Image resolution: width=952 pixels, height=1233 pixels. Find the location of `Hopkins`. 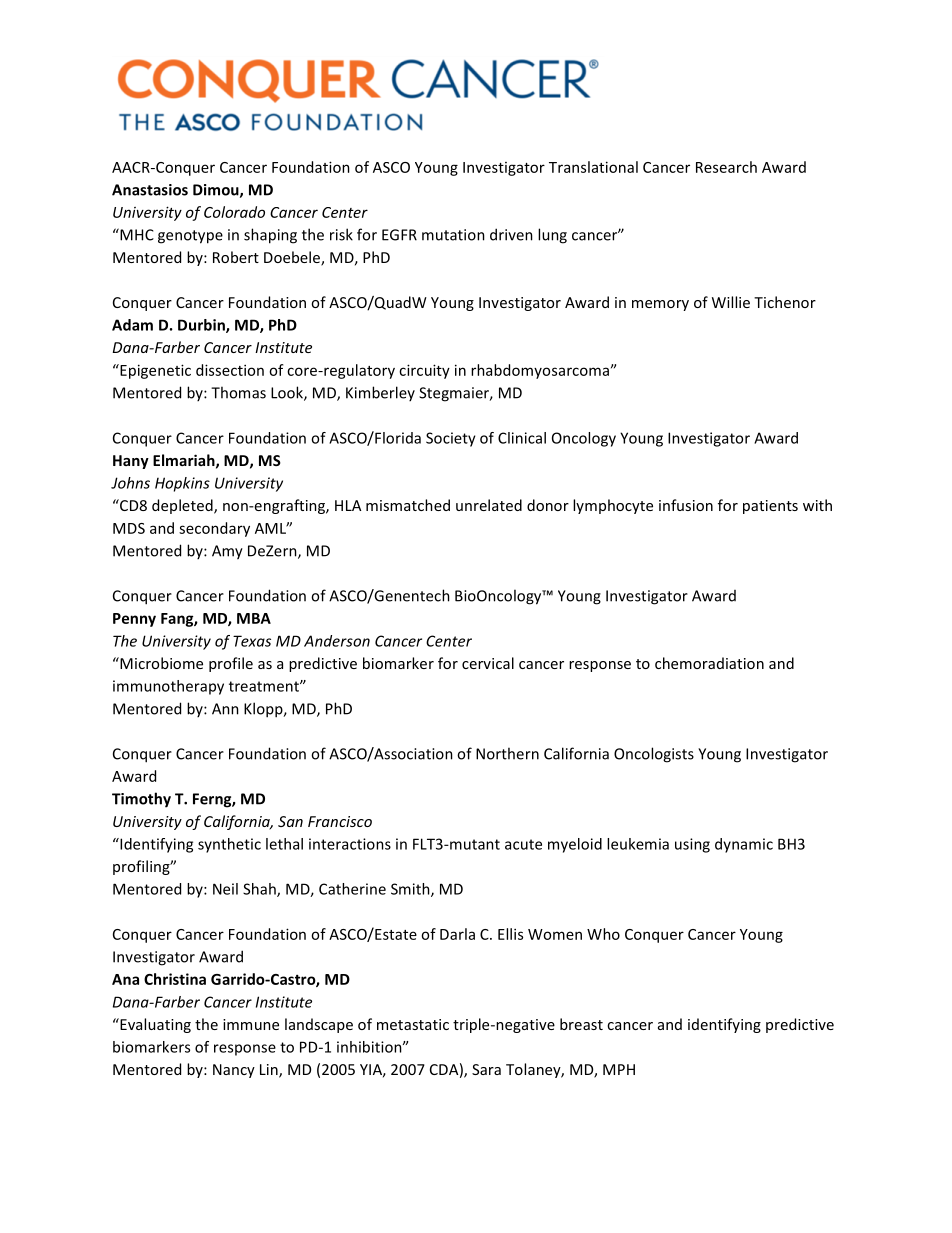

Hopkins is located at coordinates (182, 484).
